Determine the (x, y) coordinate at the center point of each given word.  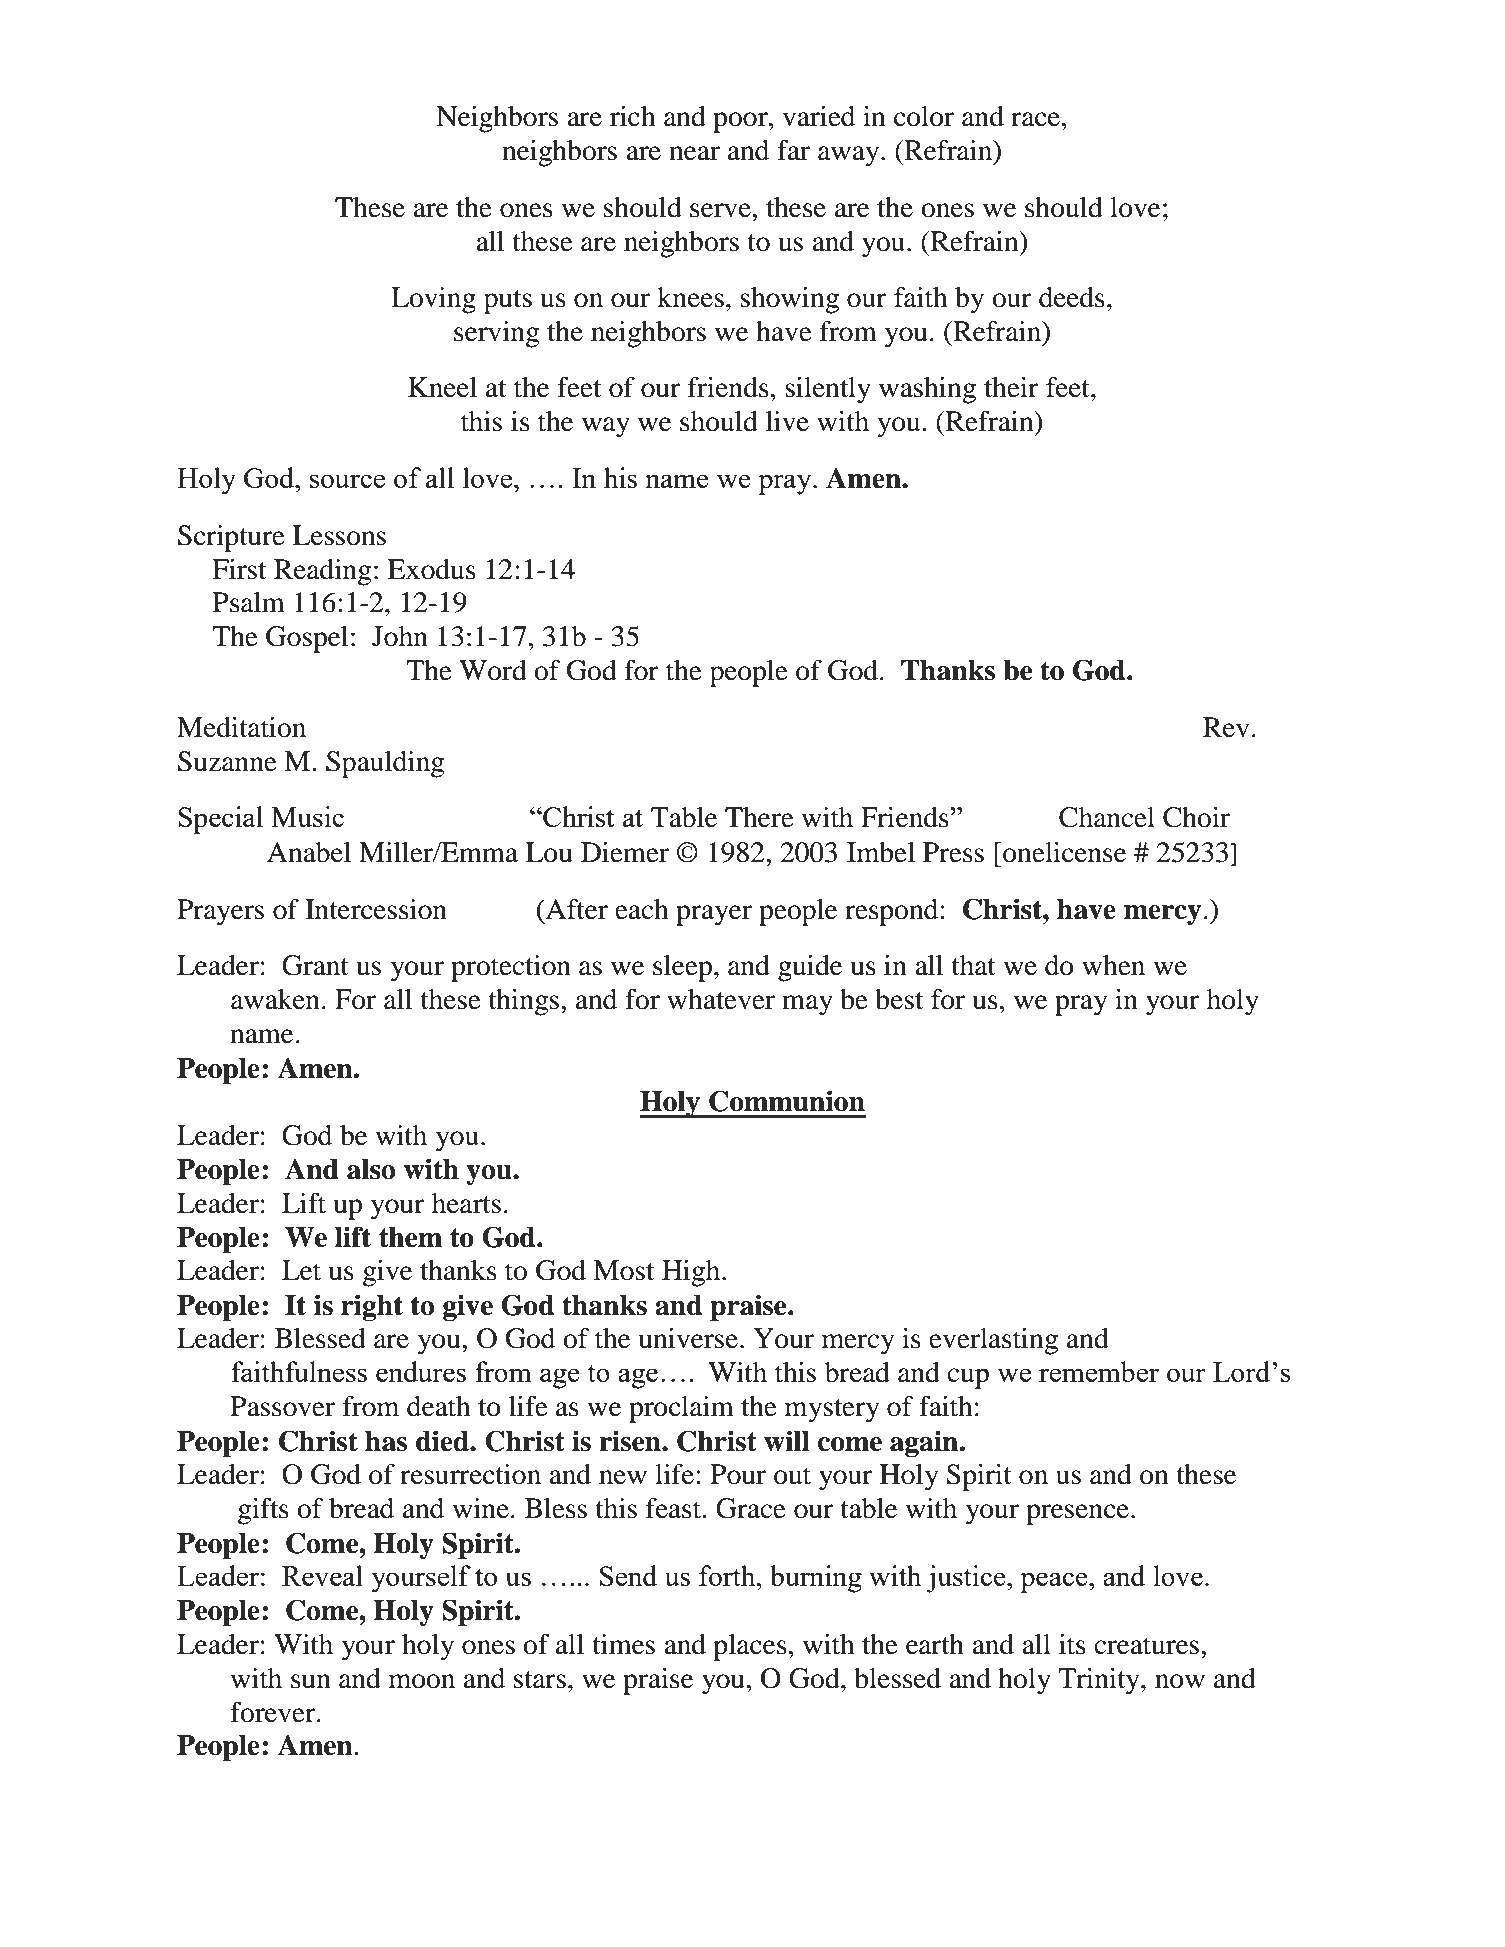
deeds (1072, 297)
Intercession (376, 909)
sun (311, 1681)
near (694, 153)
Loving (433, 300)
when (1113, 965)
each (642, 909)
